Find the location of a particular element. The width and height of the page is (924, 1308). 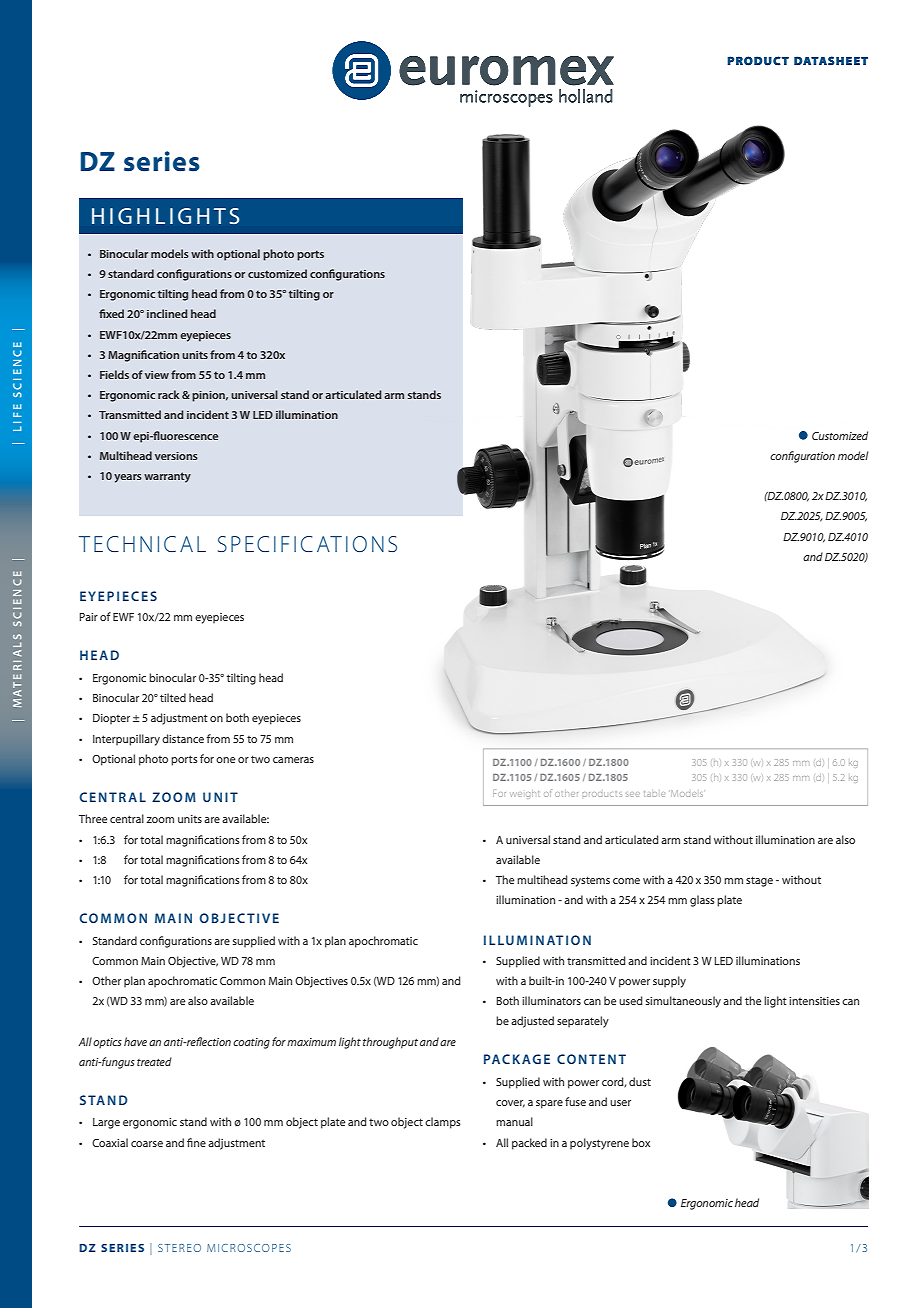

Pair is located at coordinates (88, 617).
